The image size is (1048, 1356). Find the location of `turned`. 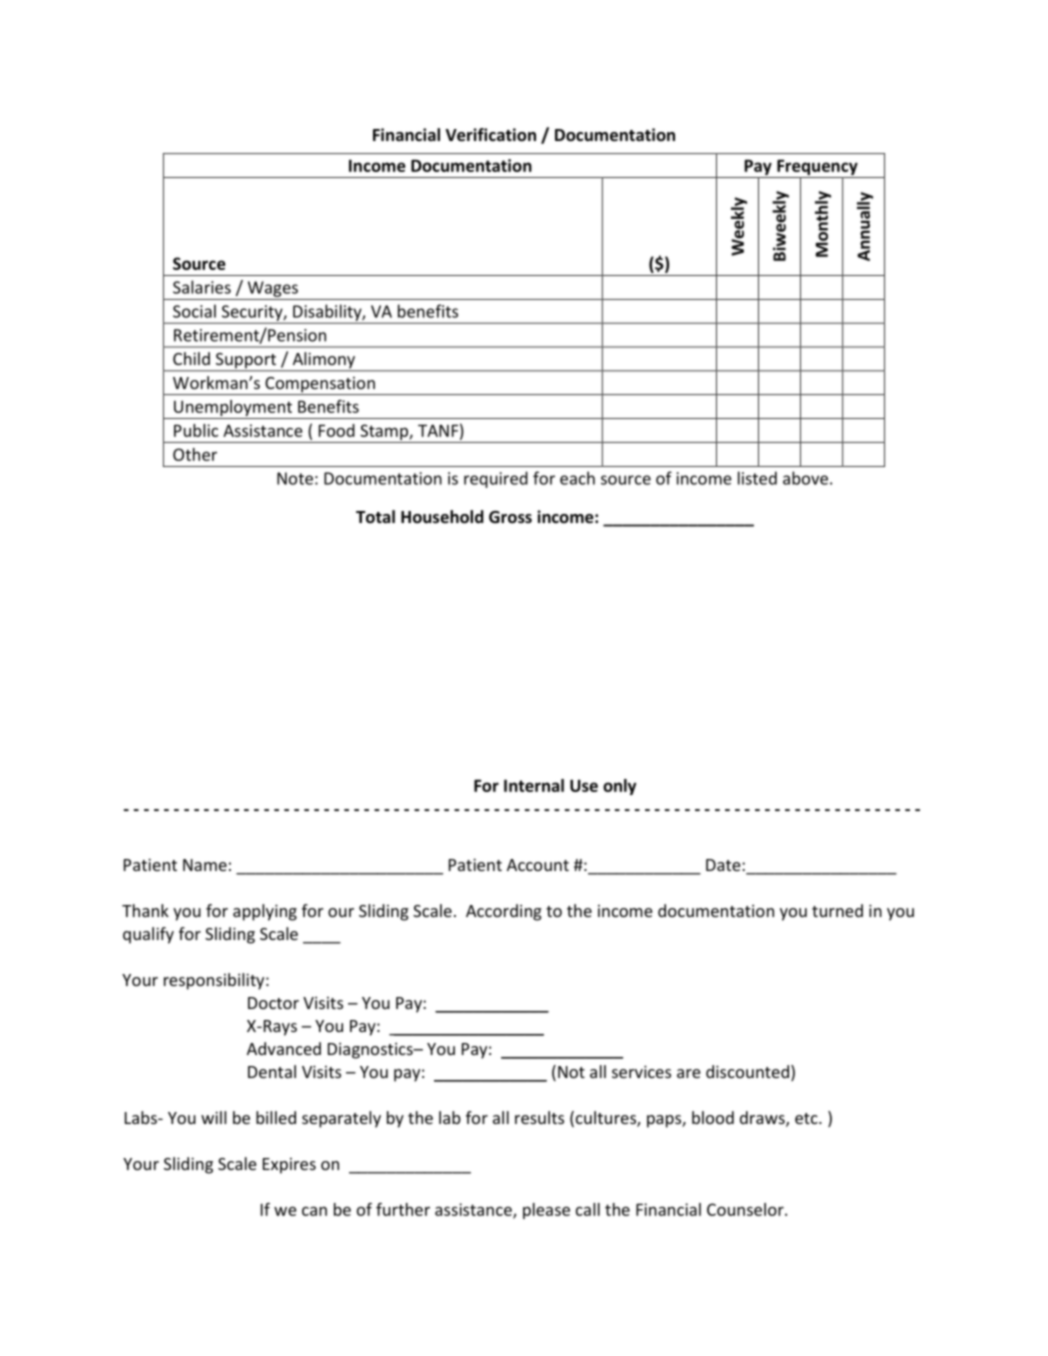

turned is located at coordinates (837, 910).
